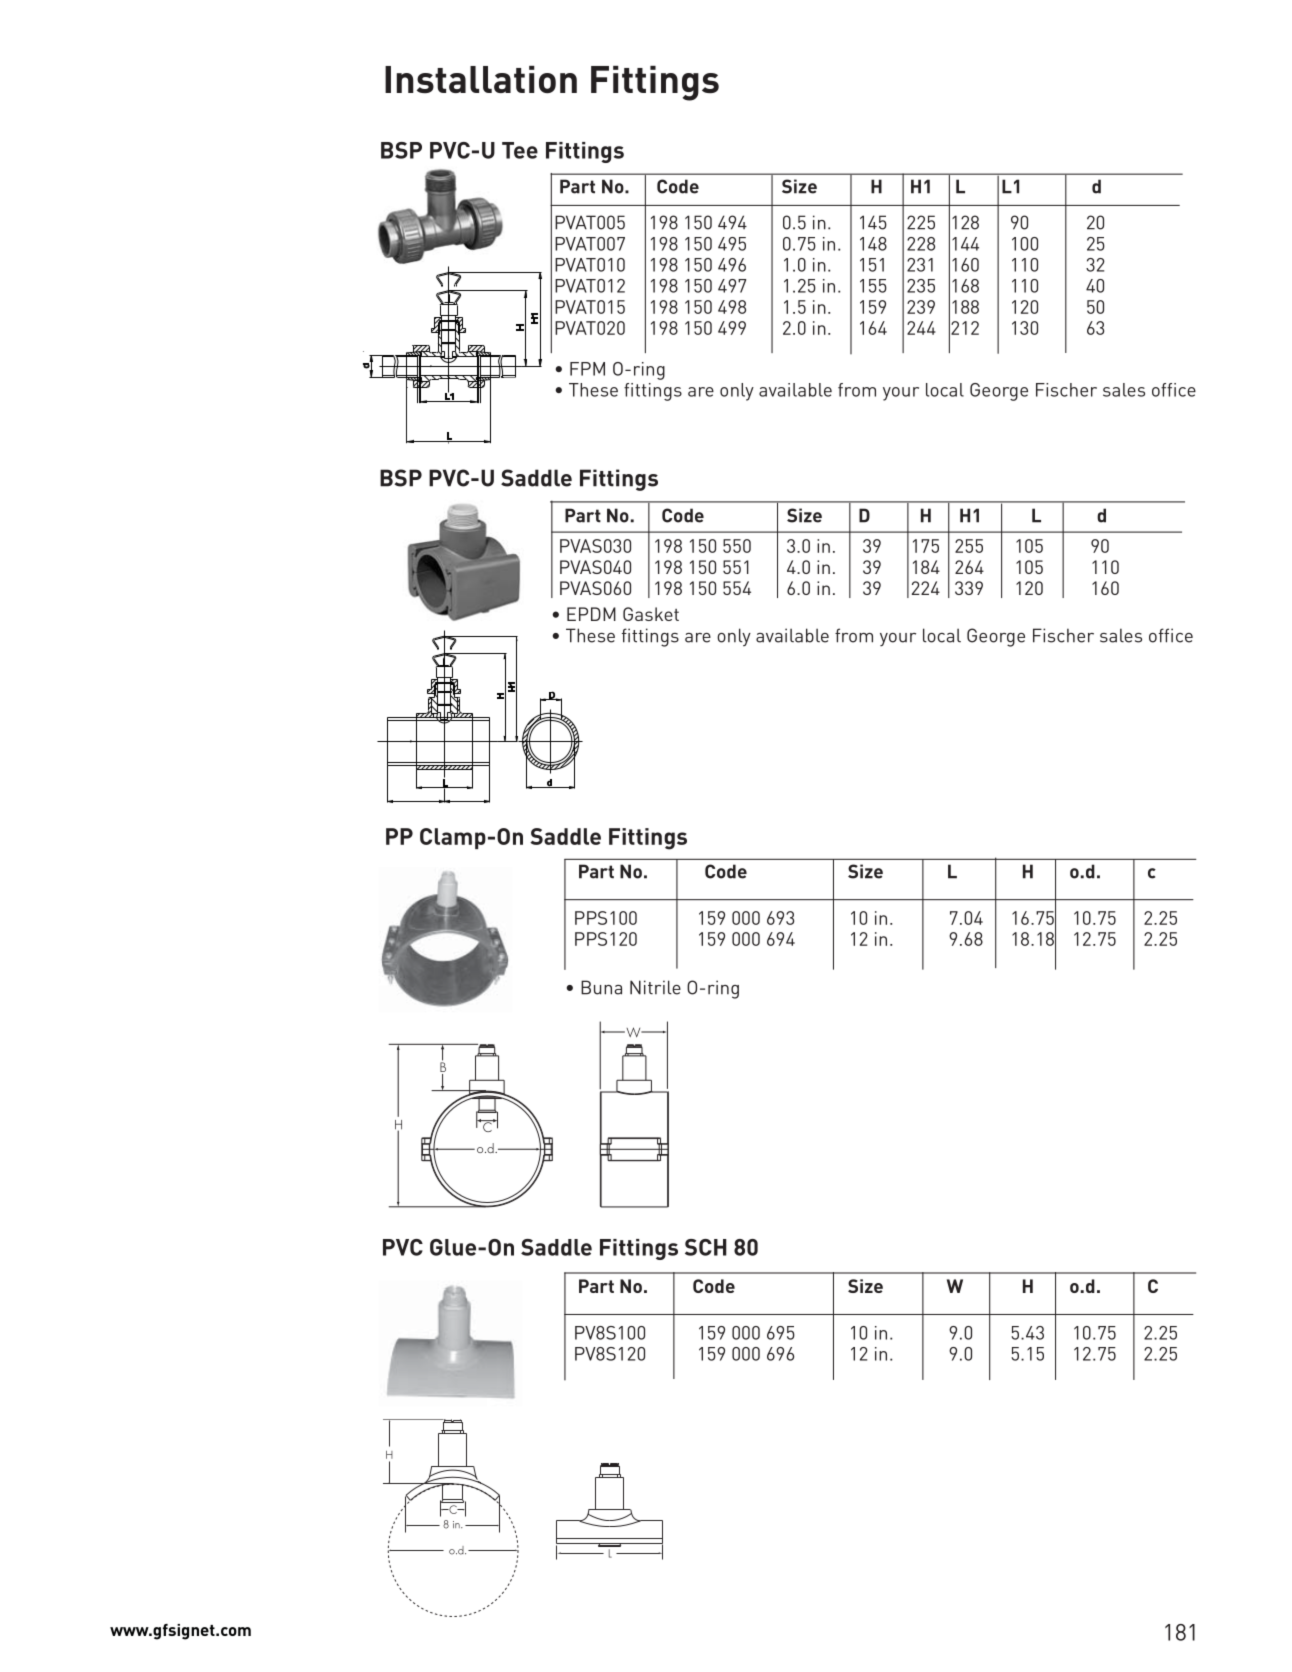 This image has width=1292, height=1672. I want to click on Installation, so click(481, 79).
